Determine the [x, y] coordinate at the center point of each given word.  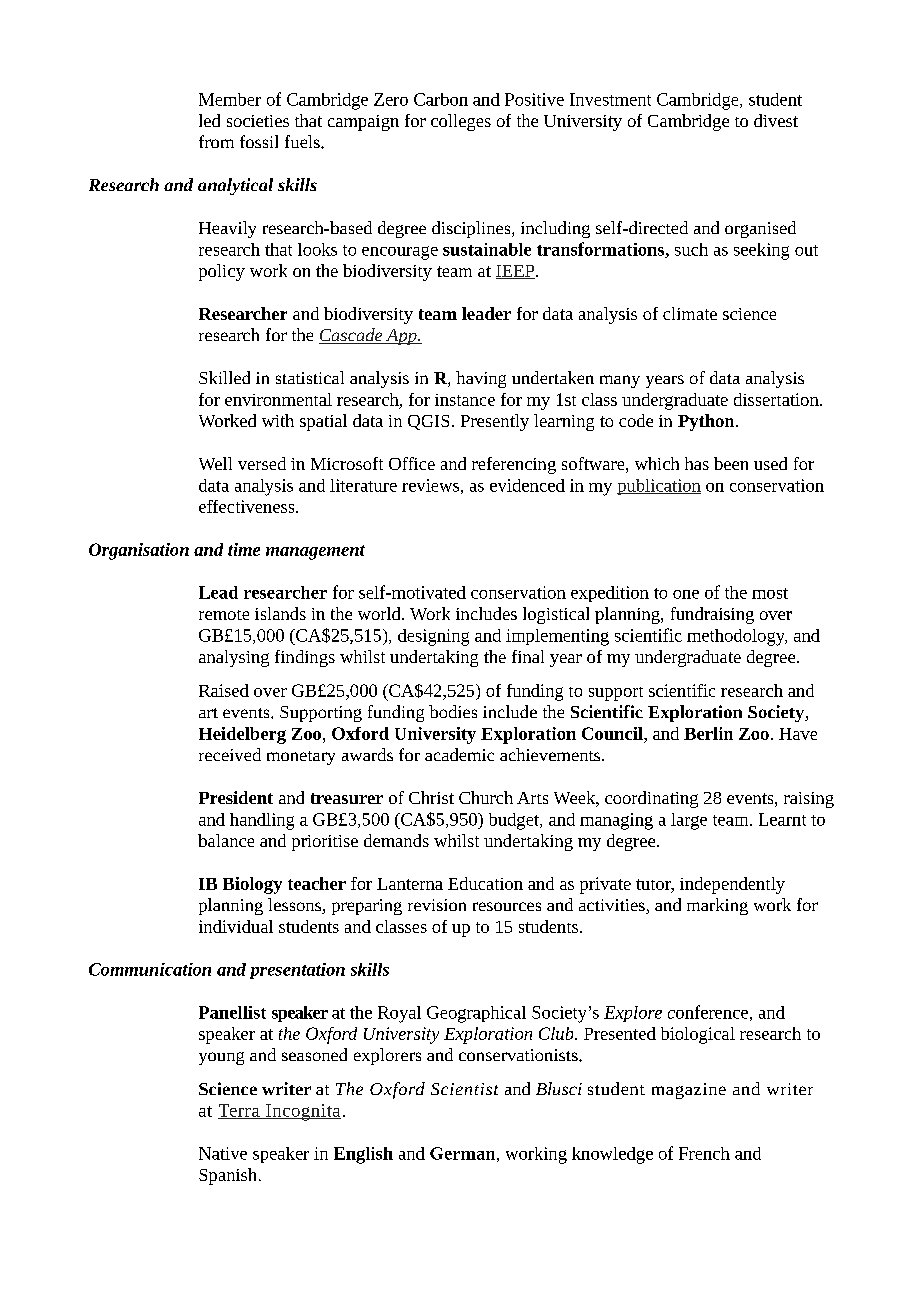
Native [223, 1153]
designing [433, 637]
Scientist [464, 1089]
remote [224, 615]
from [216, 141]
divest [776, 120]
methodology [737, 637]
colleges [461, 122]
